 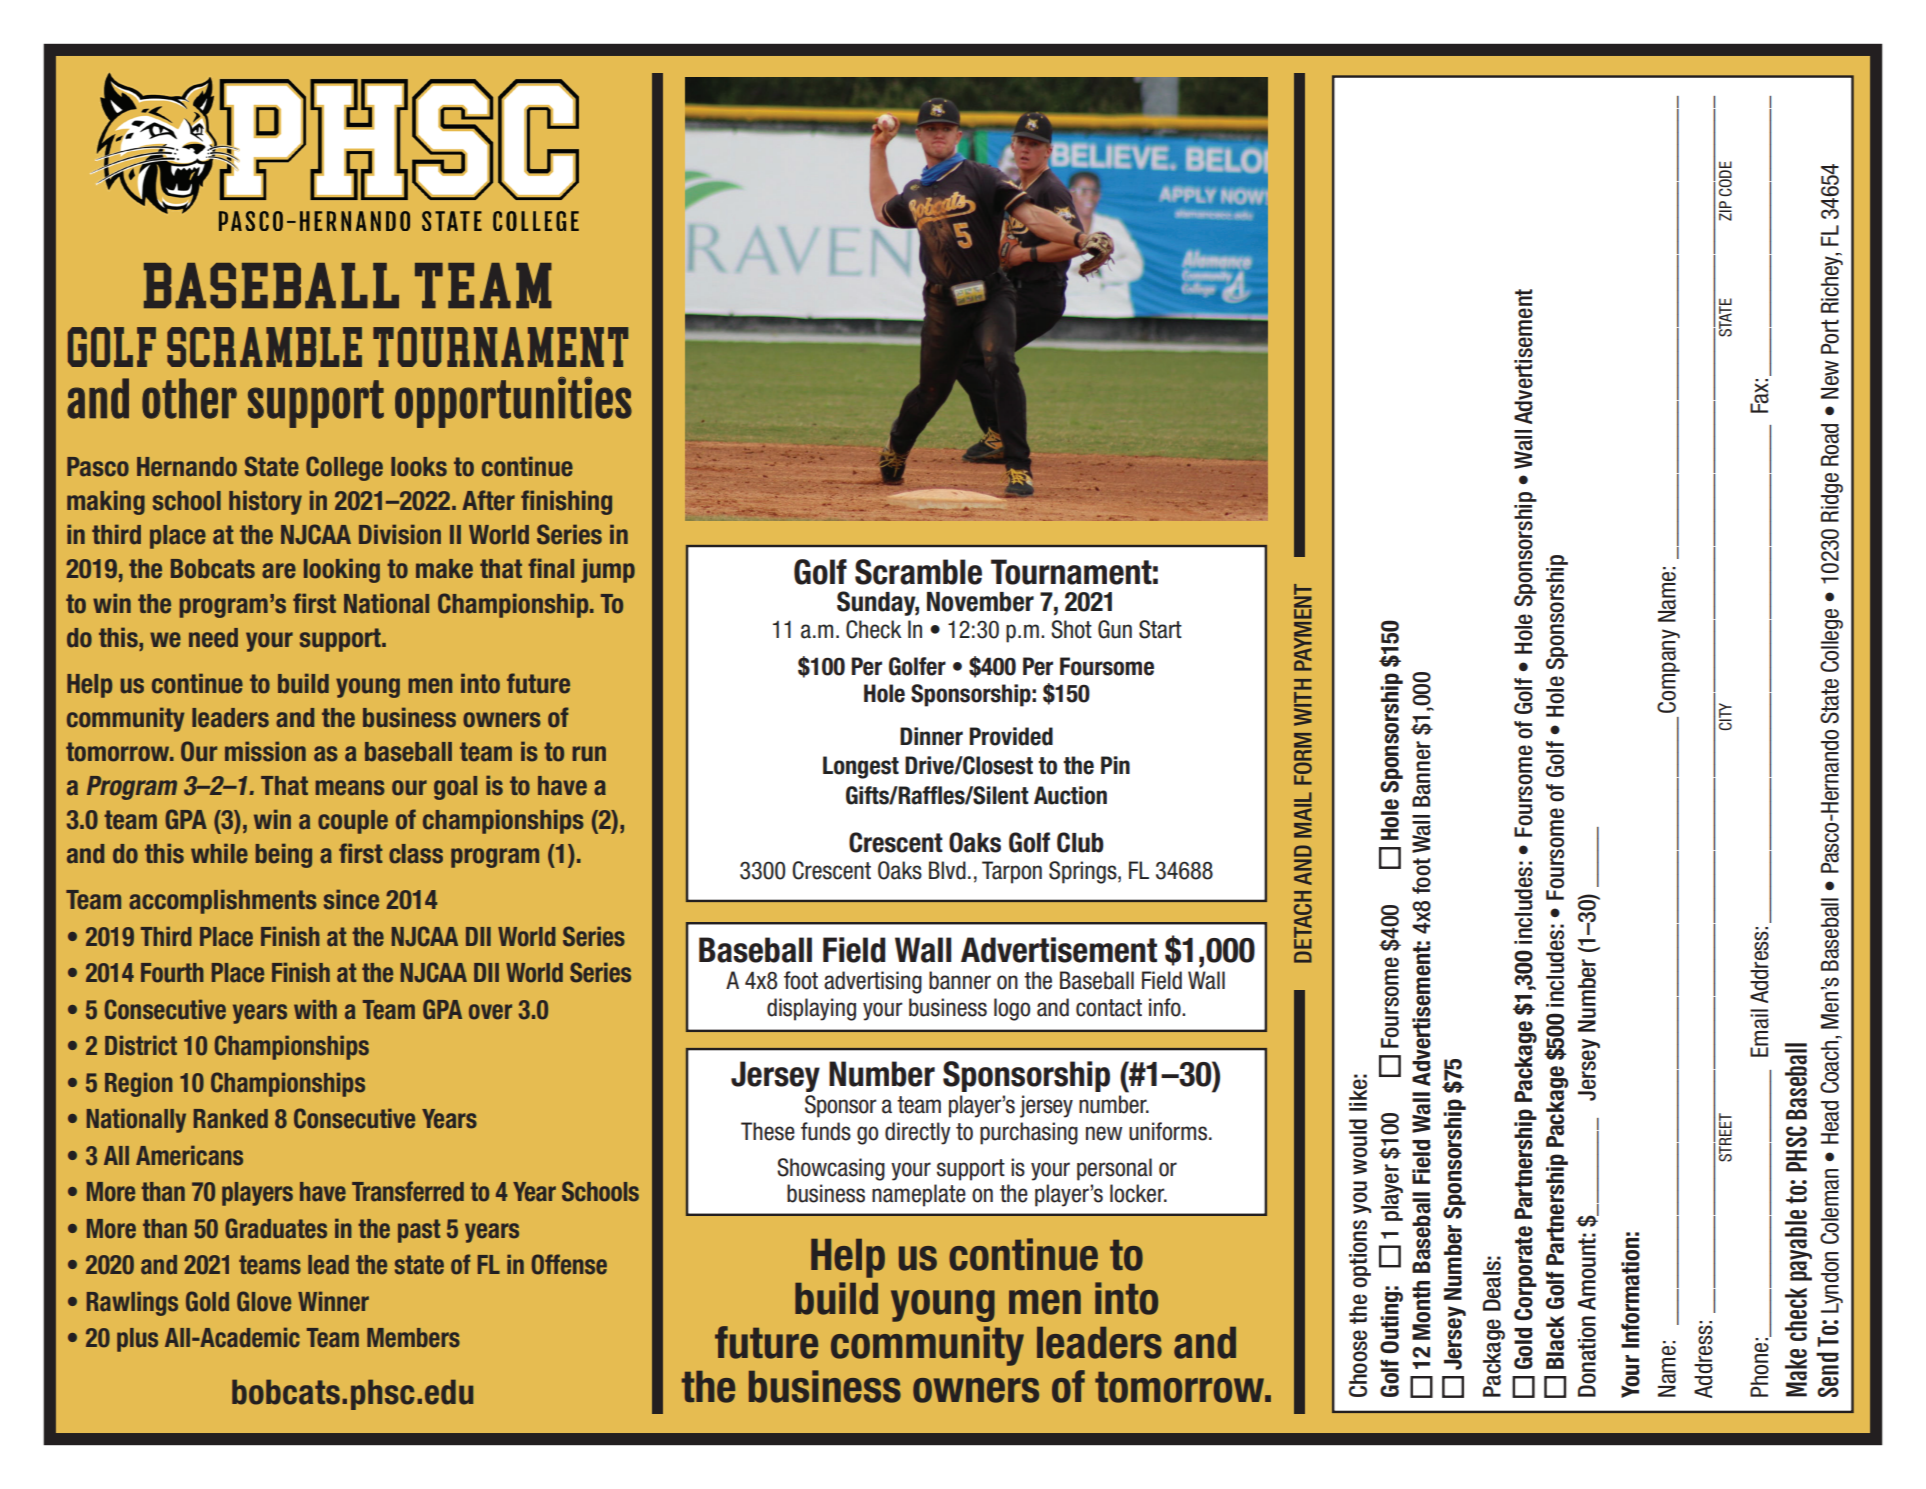 What do you see at coordinates (264, 1301) in the screenshot?
I see `Glove` at bounding box center [264, 1301].
